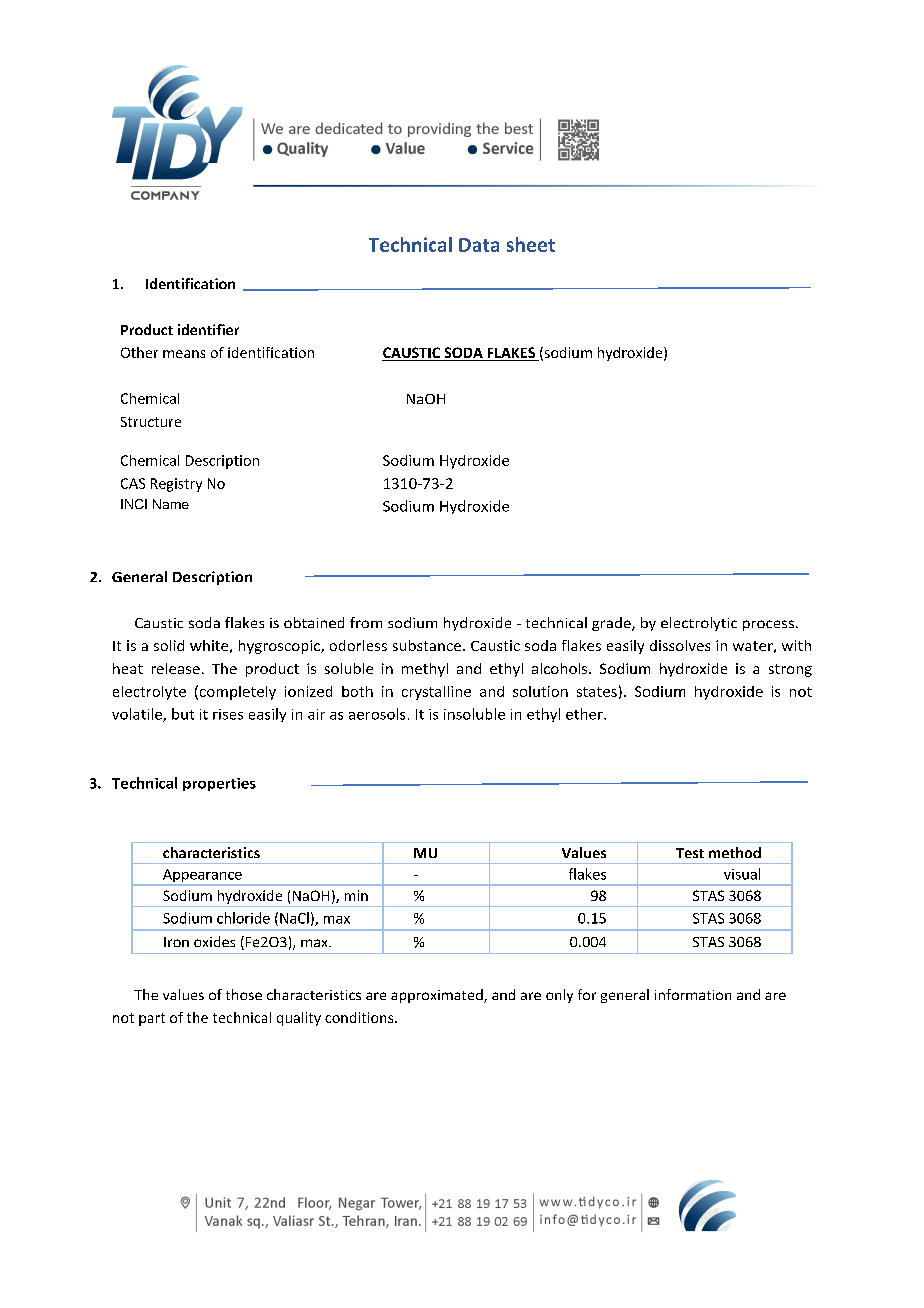  I want to click on solid, so click(169, 645).
